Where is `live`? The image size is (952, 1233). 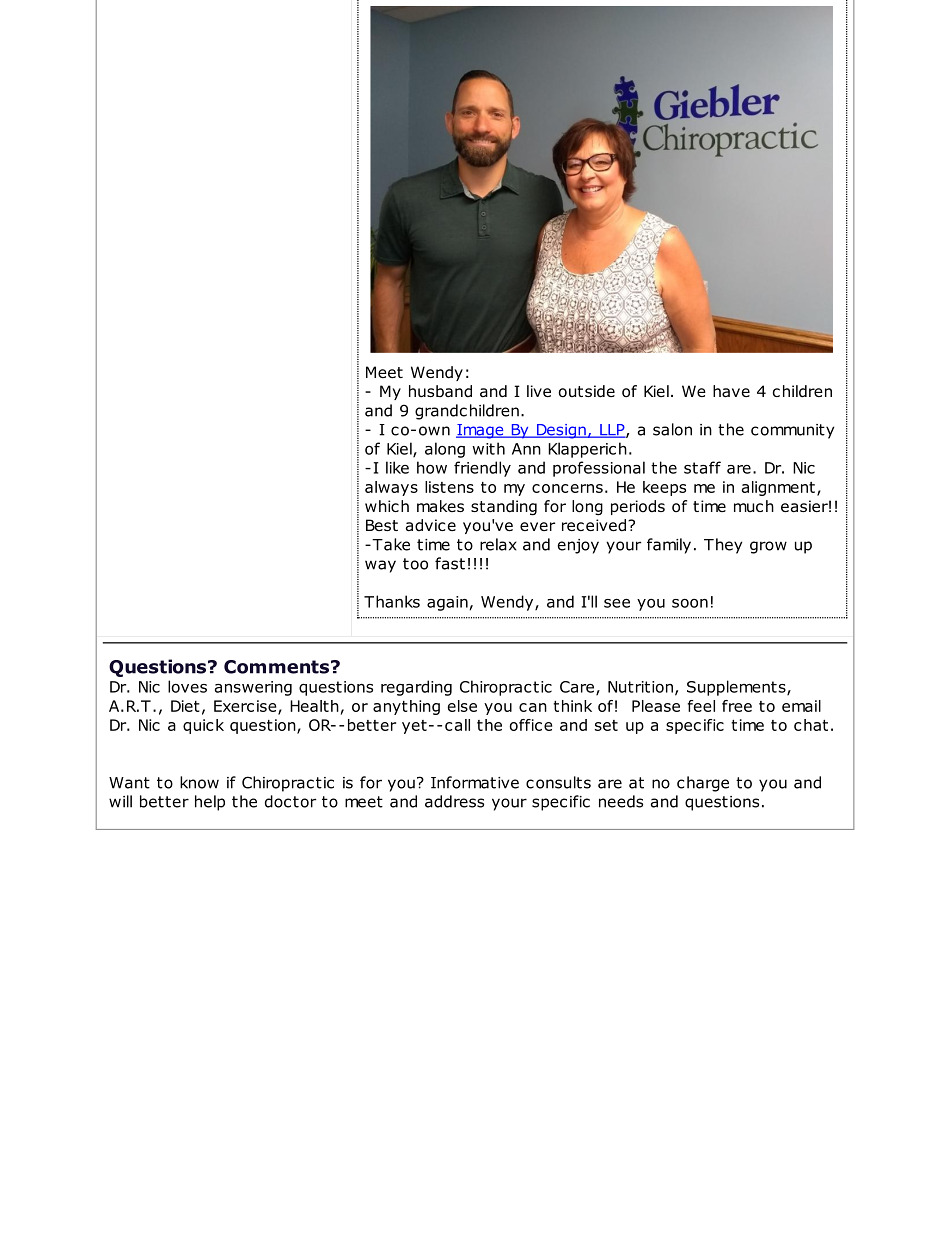
live is located at coordinates (539, 391).
